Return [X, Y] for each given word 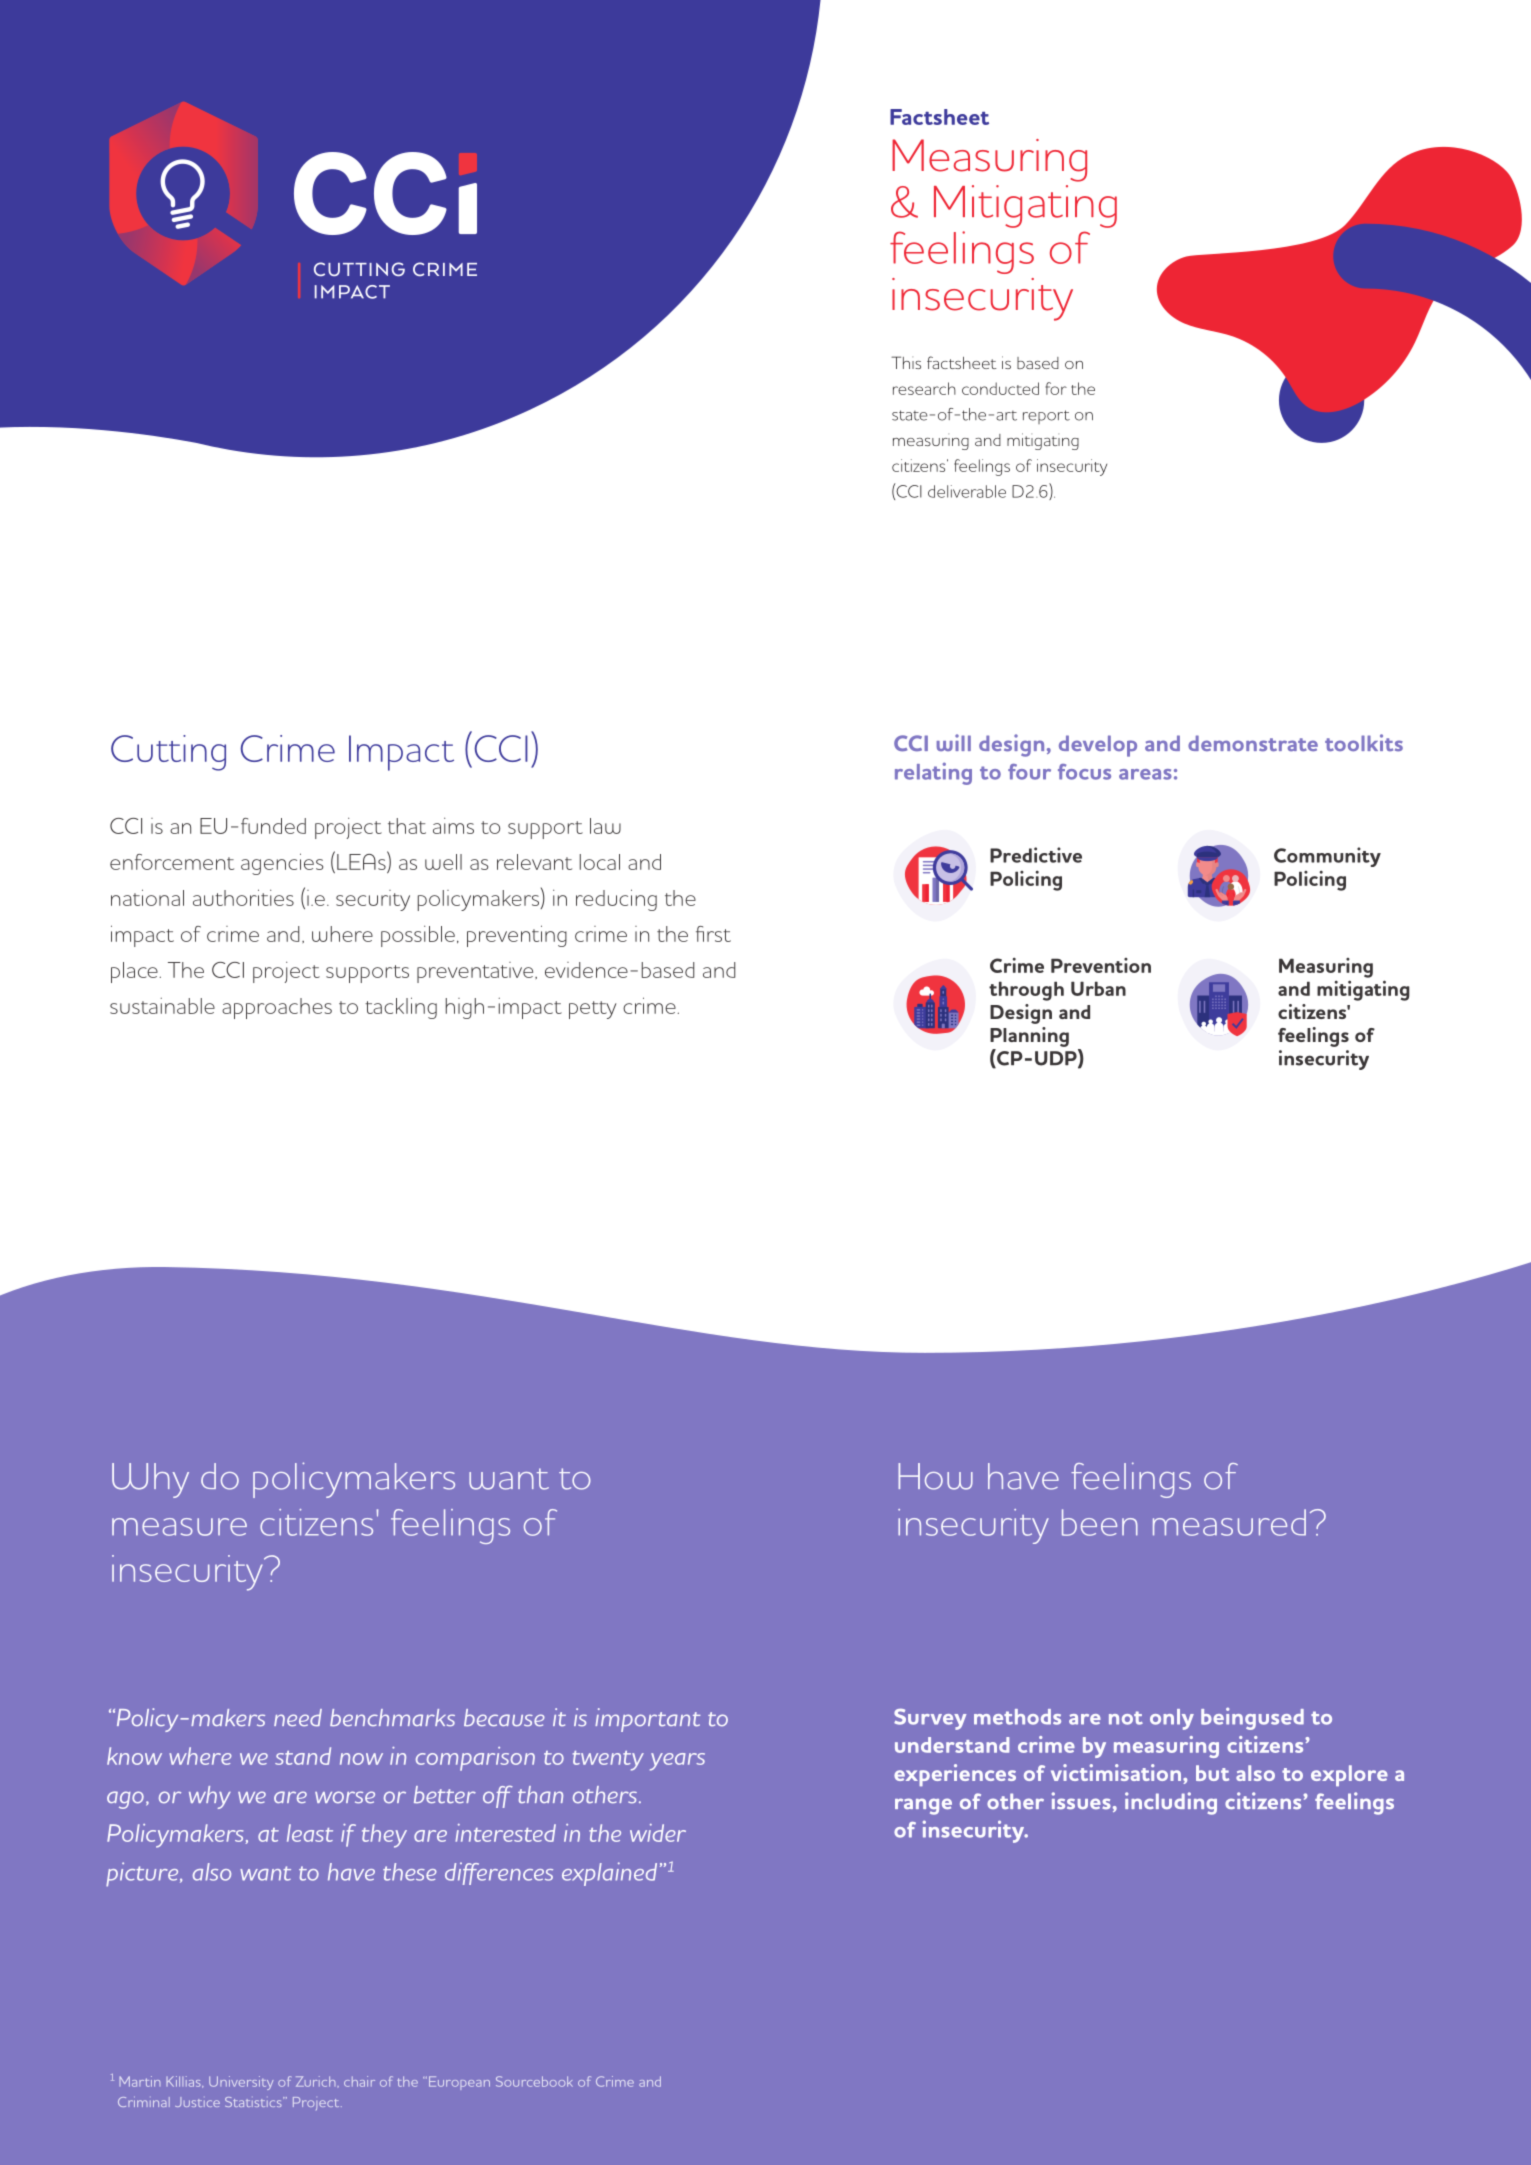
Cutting [168, 753]
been [1100, 1522]
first [713, 934]
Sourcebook [534, 2081]
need [298, 1717]
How [935, 1476]
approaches [277, 1008]
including [1171, 1803]
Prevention [1101, 965]
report [1046, 417]
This [906, 362]
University [241, 2083]
